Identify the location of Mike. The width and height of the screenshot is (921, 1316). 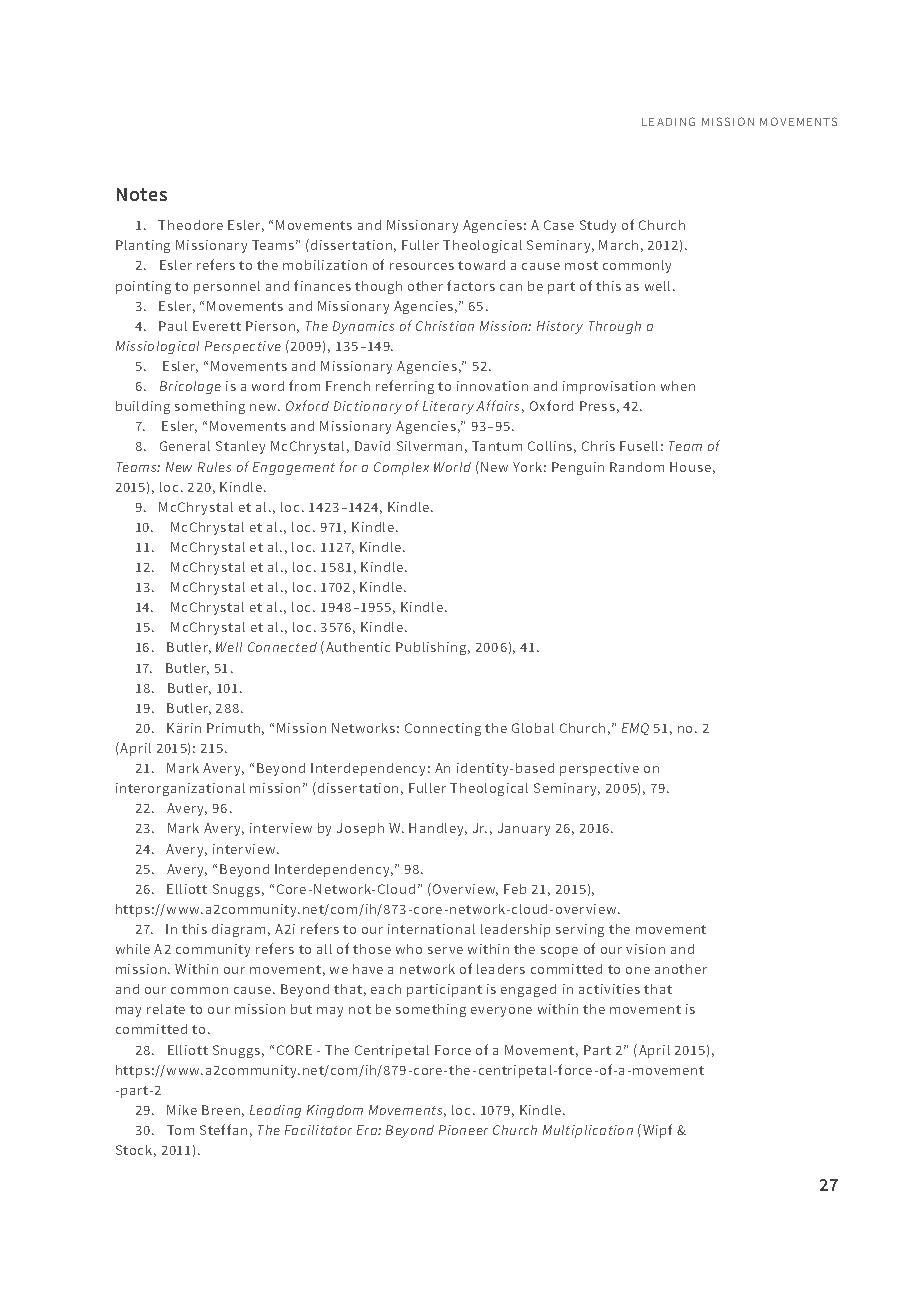
(182, 1110).
